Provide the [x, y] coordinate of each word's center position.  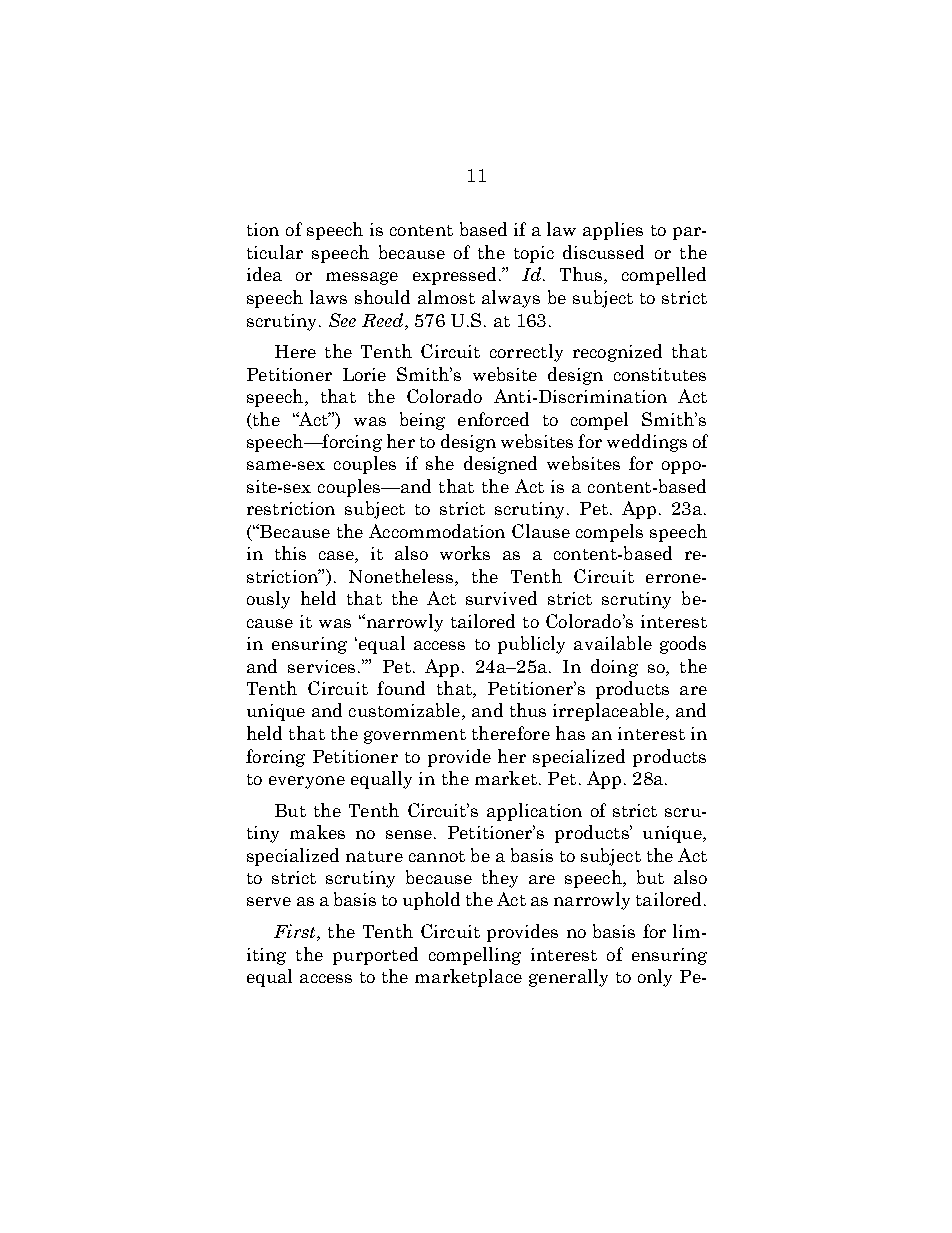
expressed [454, 276]
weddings [647, 443]
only [655, 978]
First [296, 932]
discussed [603, 252]
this [290, 553]
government [415, 736]
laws [328, 297]
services [321, 666]
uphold [431, 901]
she [440, 463]
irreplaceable [608, 712]
